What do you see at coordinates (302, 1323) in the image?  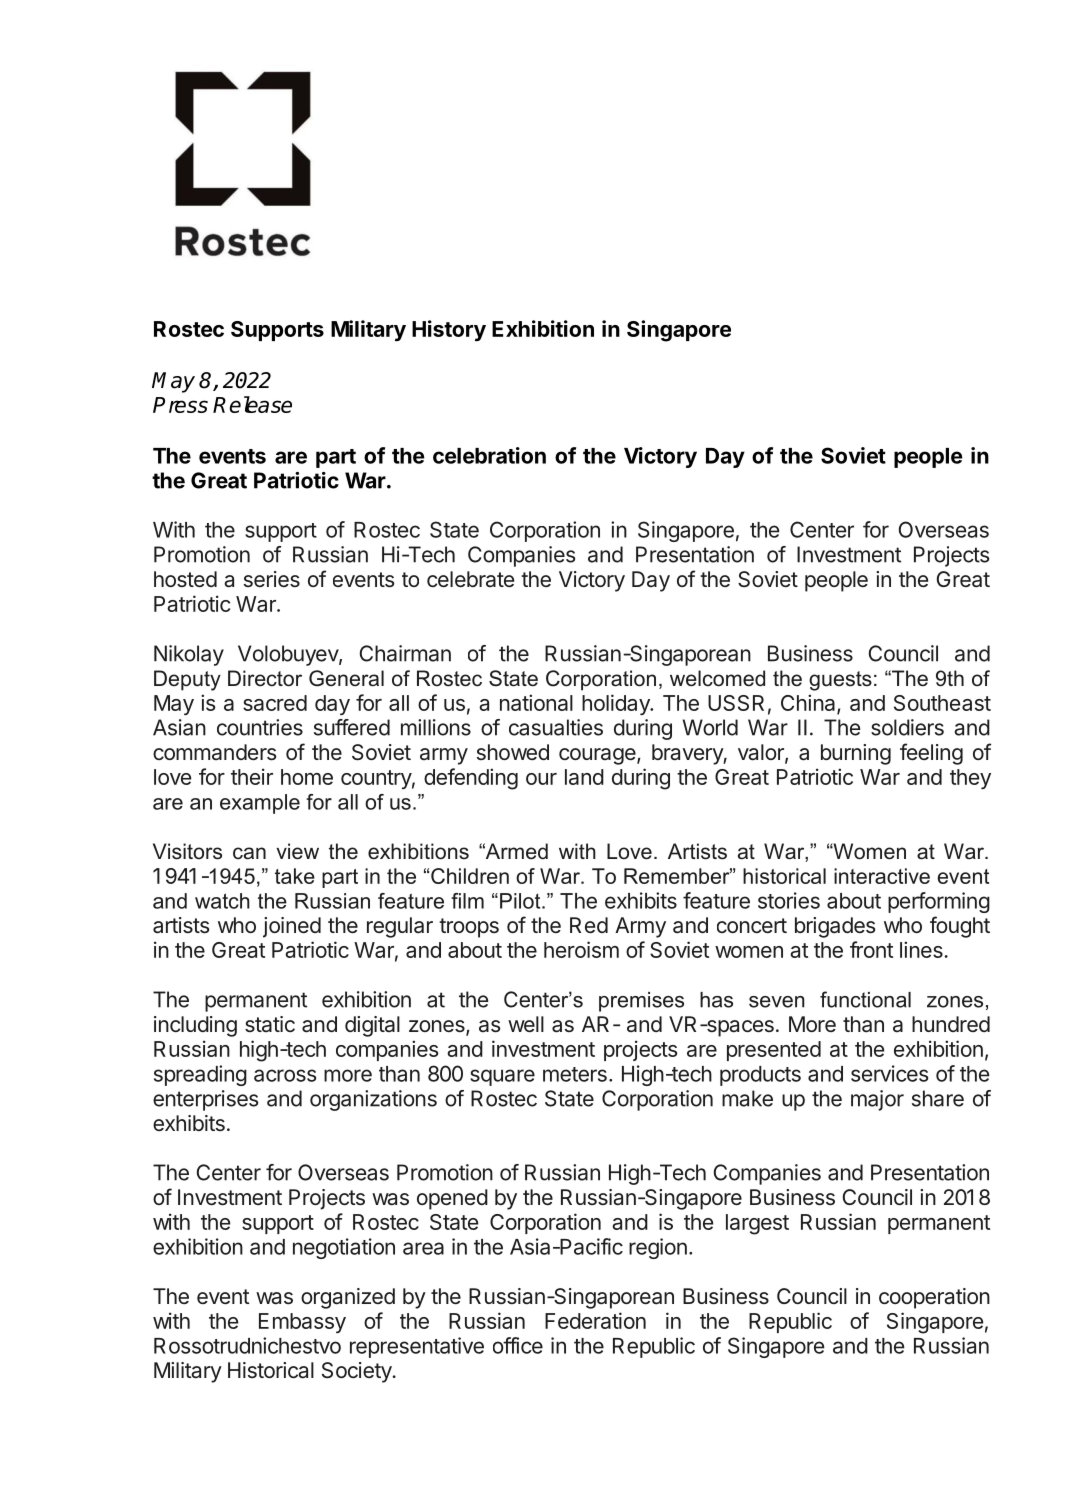 I see `Embassy` at bounding box center [302, 1323].
